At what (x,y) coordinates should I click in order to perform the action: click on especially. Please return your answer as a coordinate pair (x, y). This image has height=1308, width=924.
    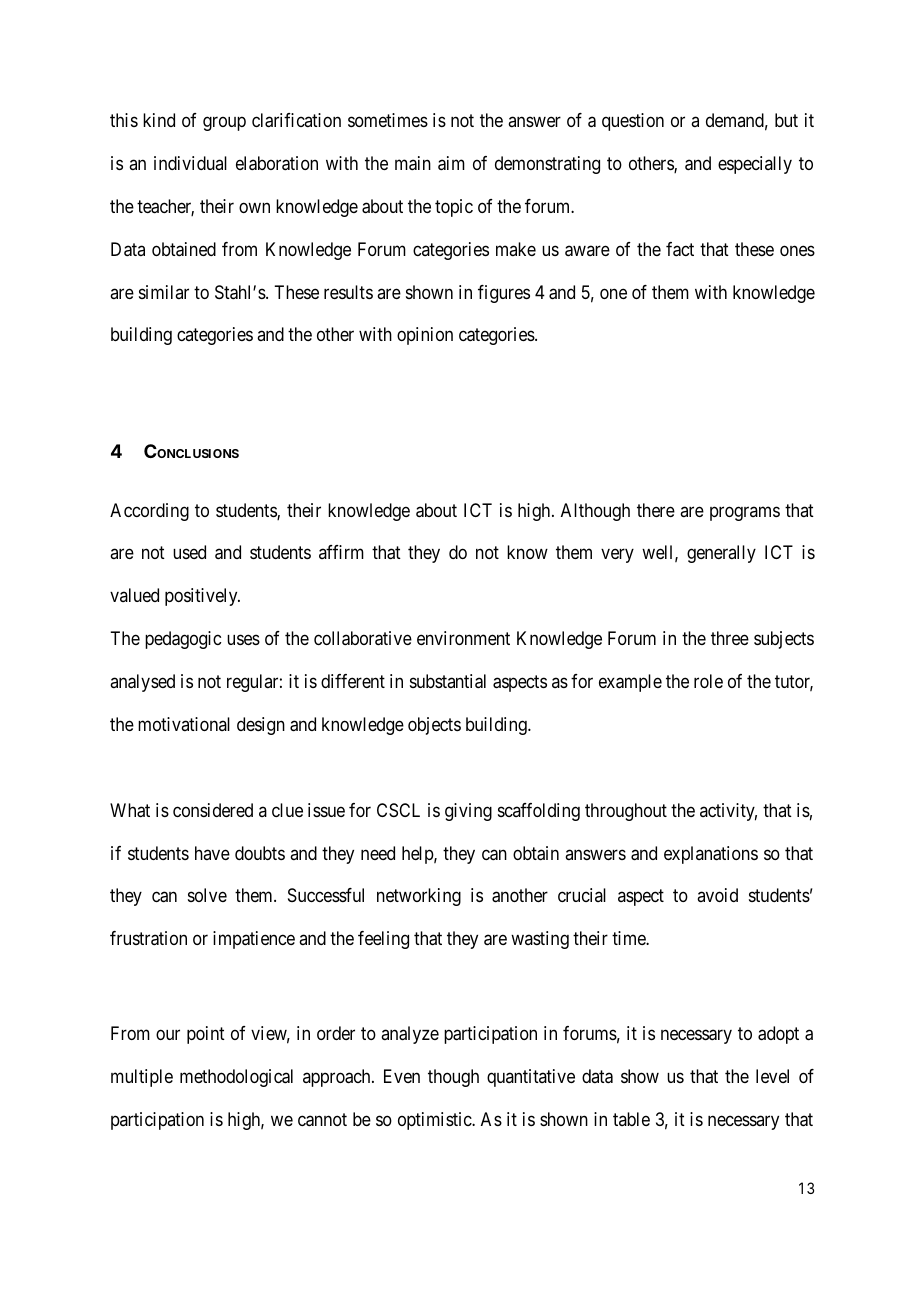
    Looking at the image, I should click on (755, 165).
